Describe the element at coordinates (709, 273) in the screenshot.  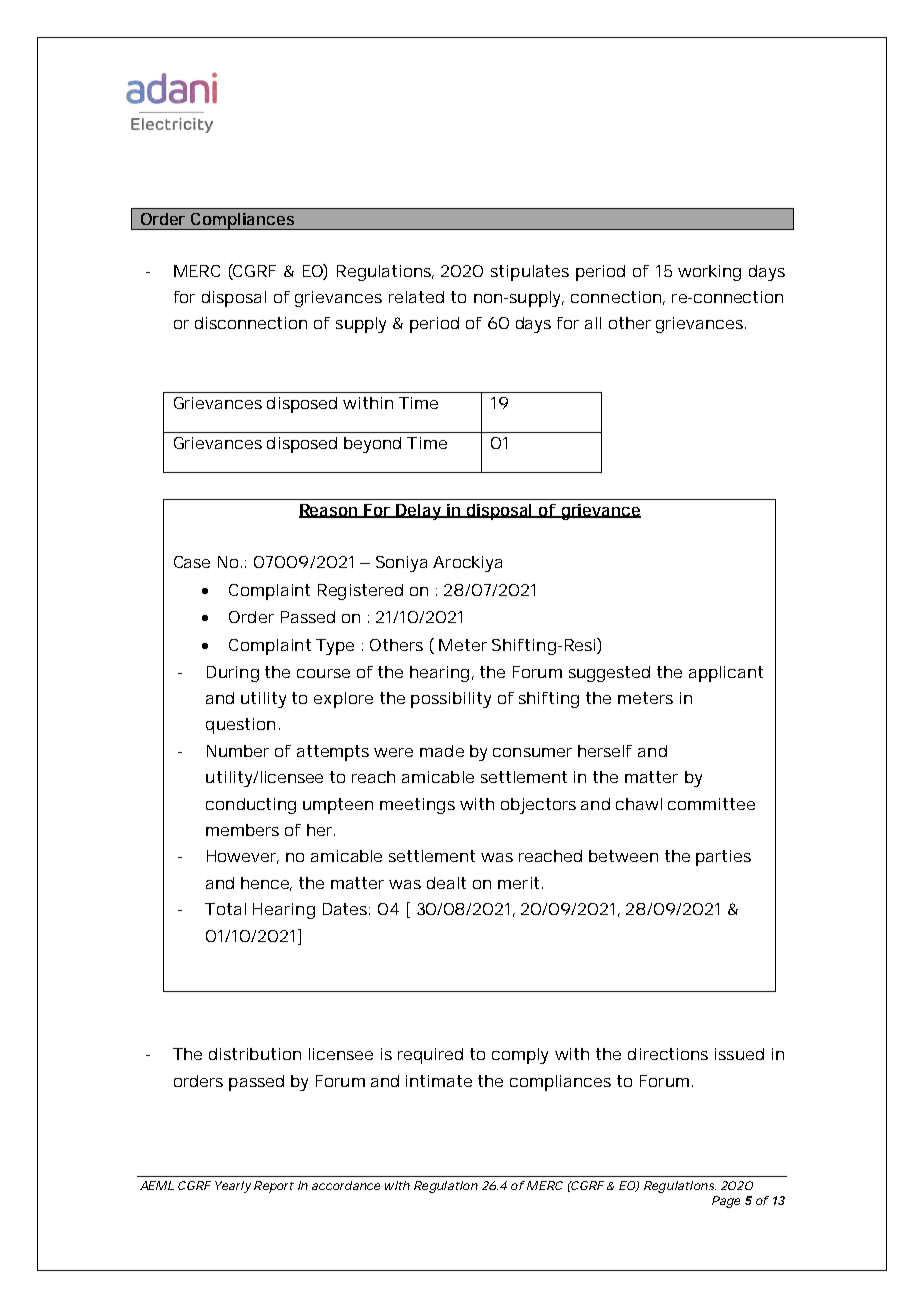
I see `working` at that location.
